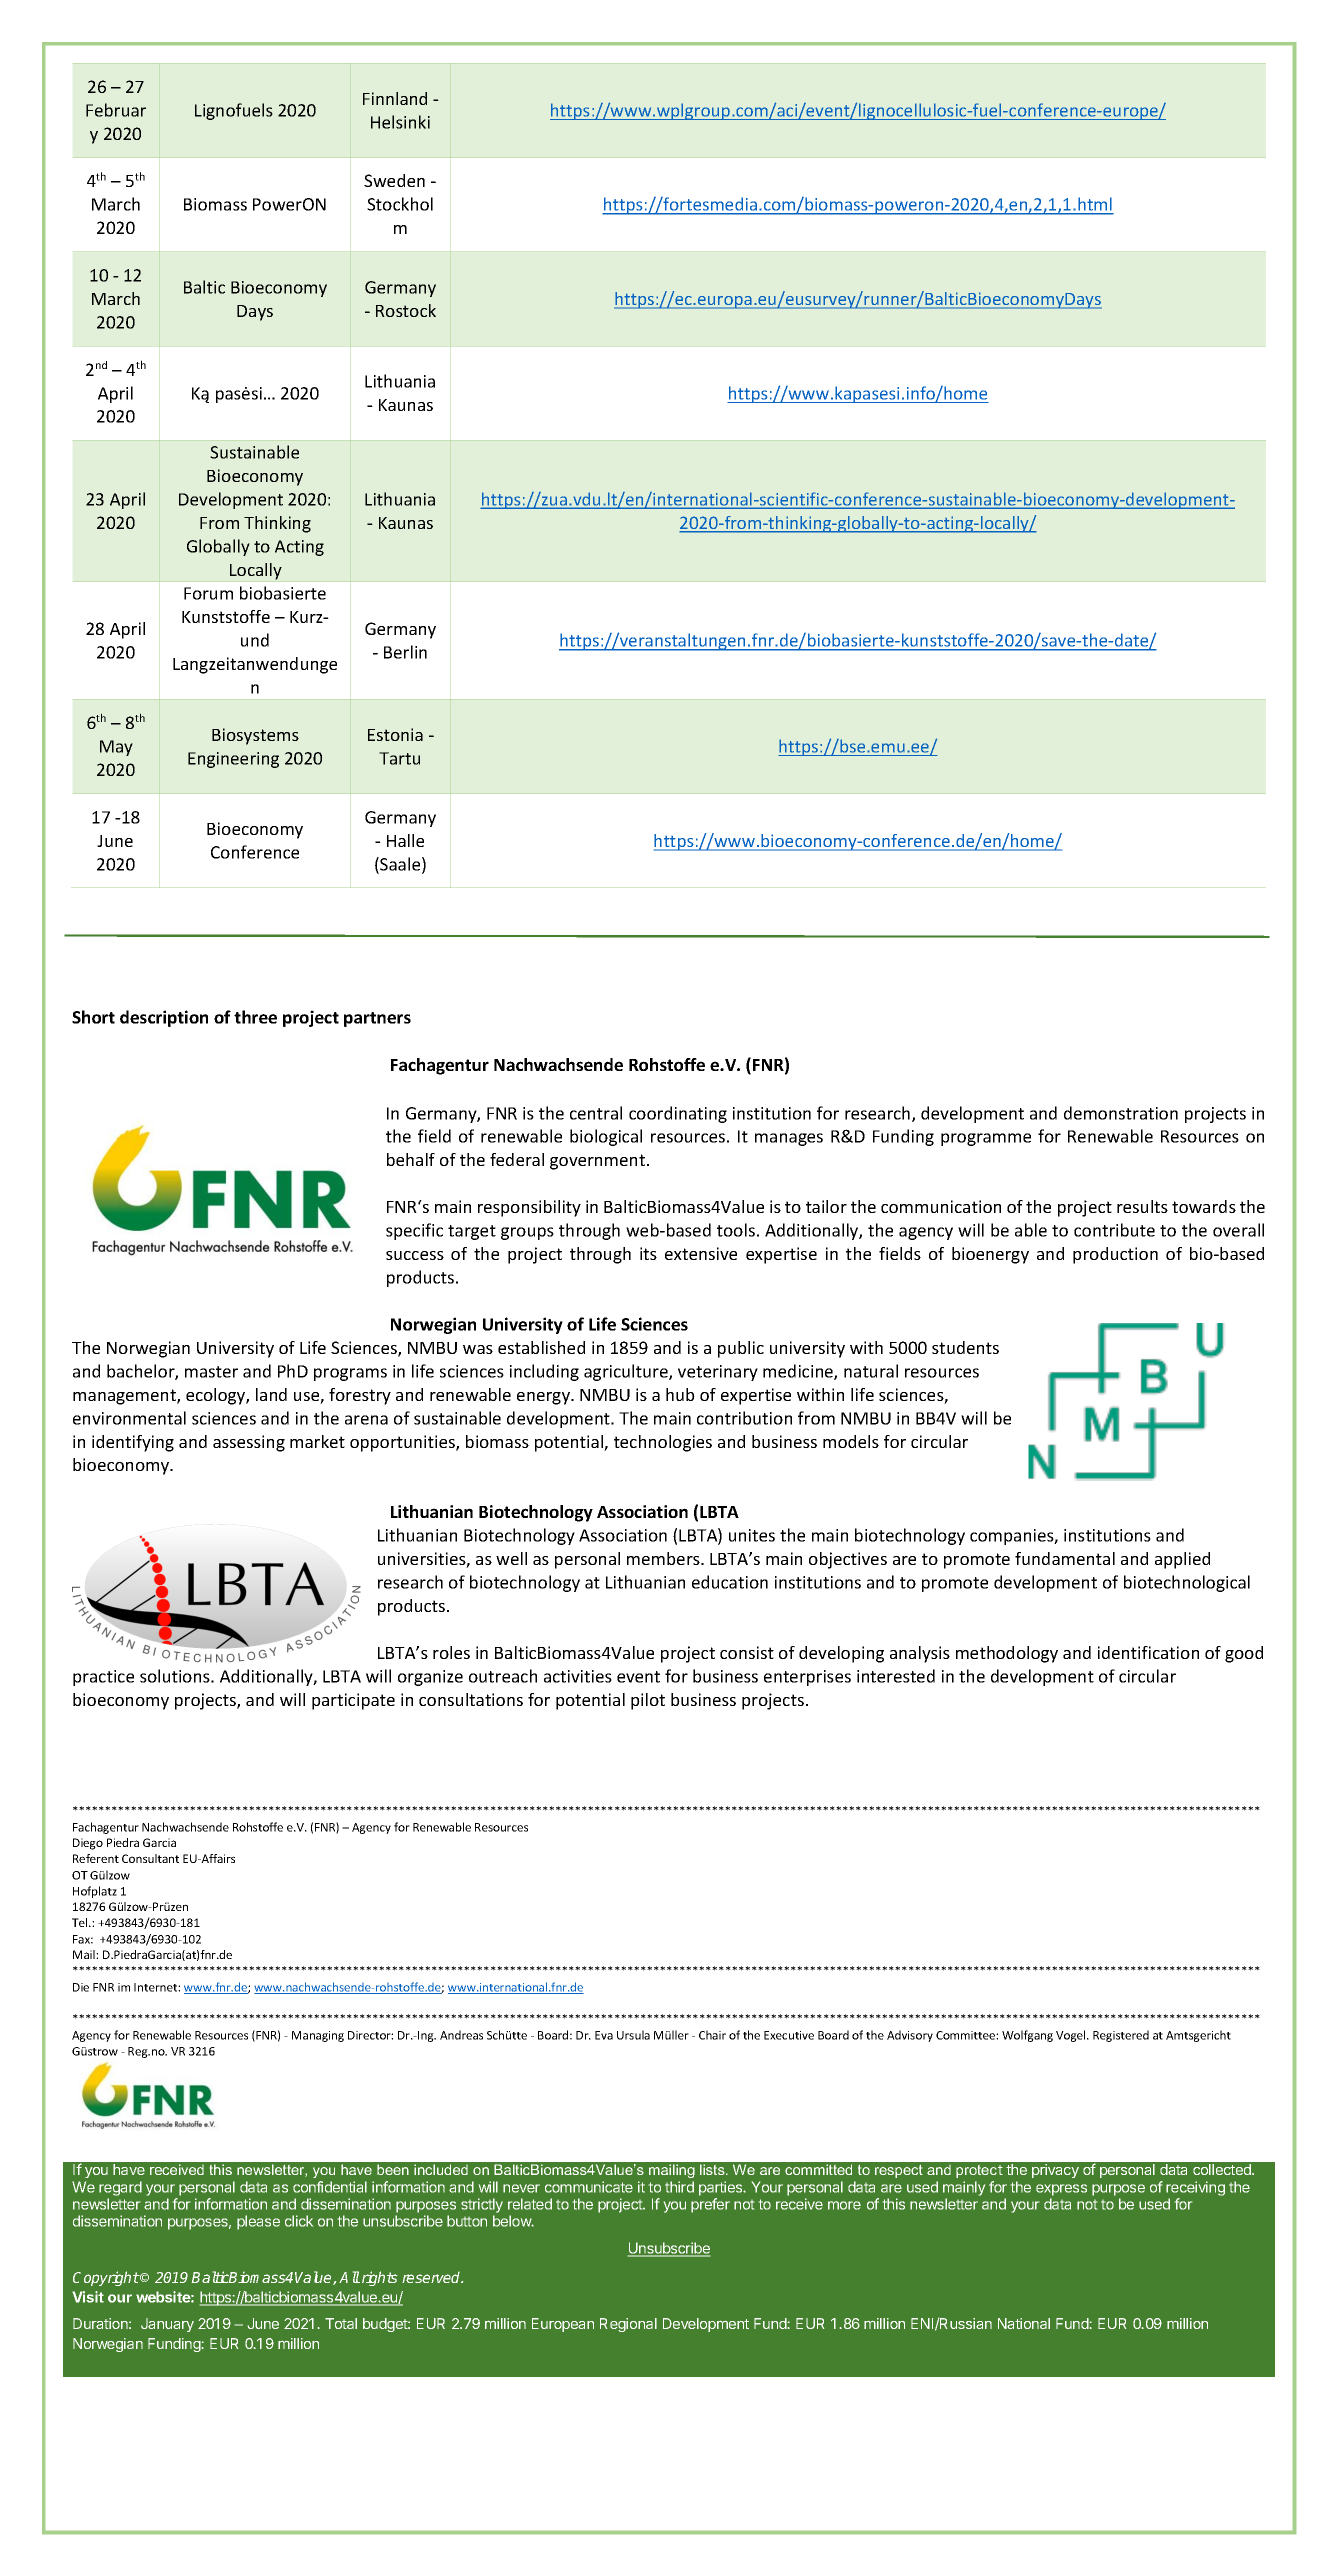 This image has width=1338, height=2576. Describe the element at coordinates (258, 2222) in the image. I see `please` at that location.
